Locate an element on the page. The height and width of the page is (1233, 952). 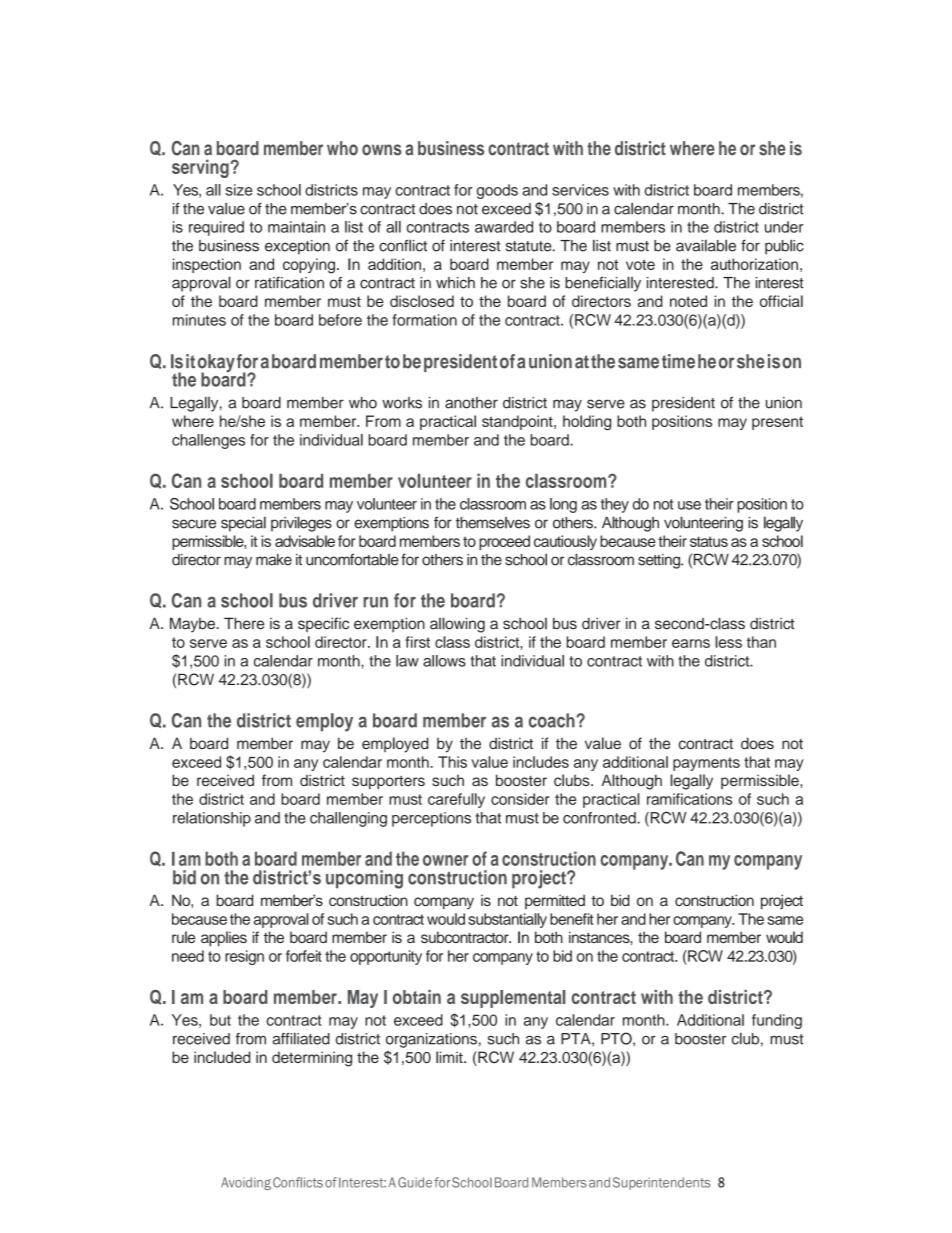
challenges is located at coordinates (208, 441).
